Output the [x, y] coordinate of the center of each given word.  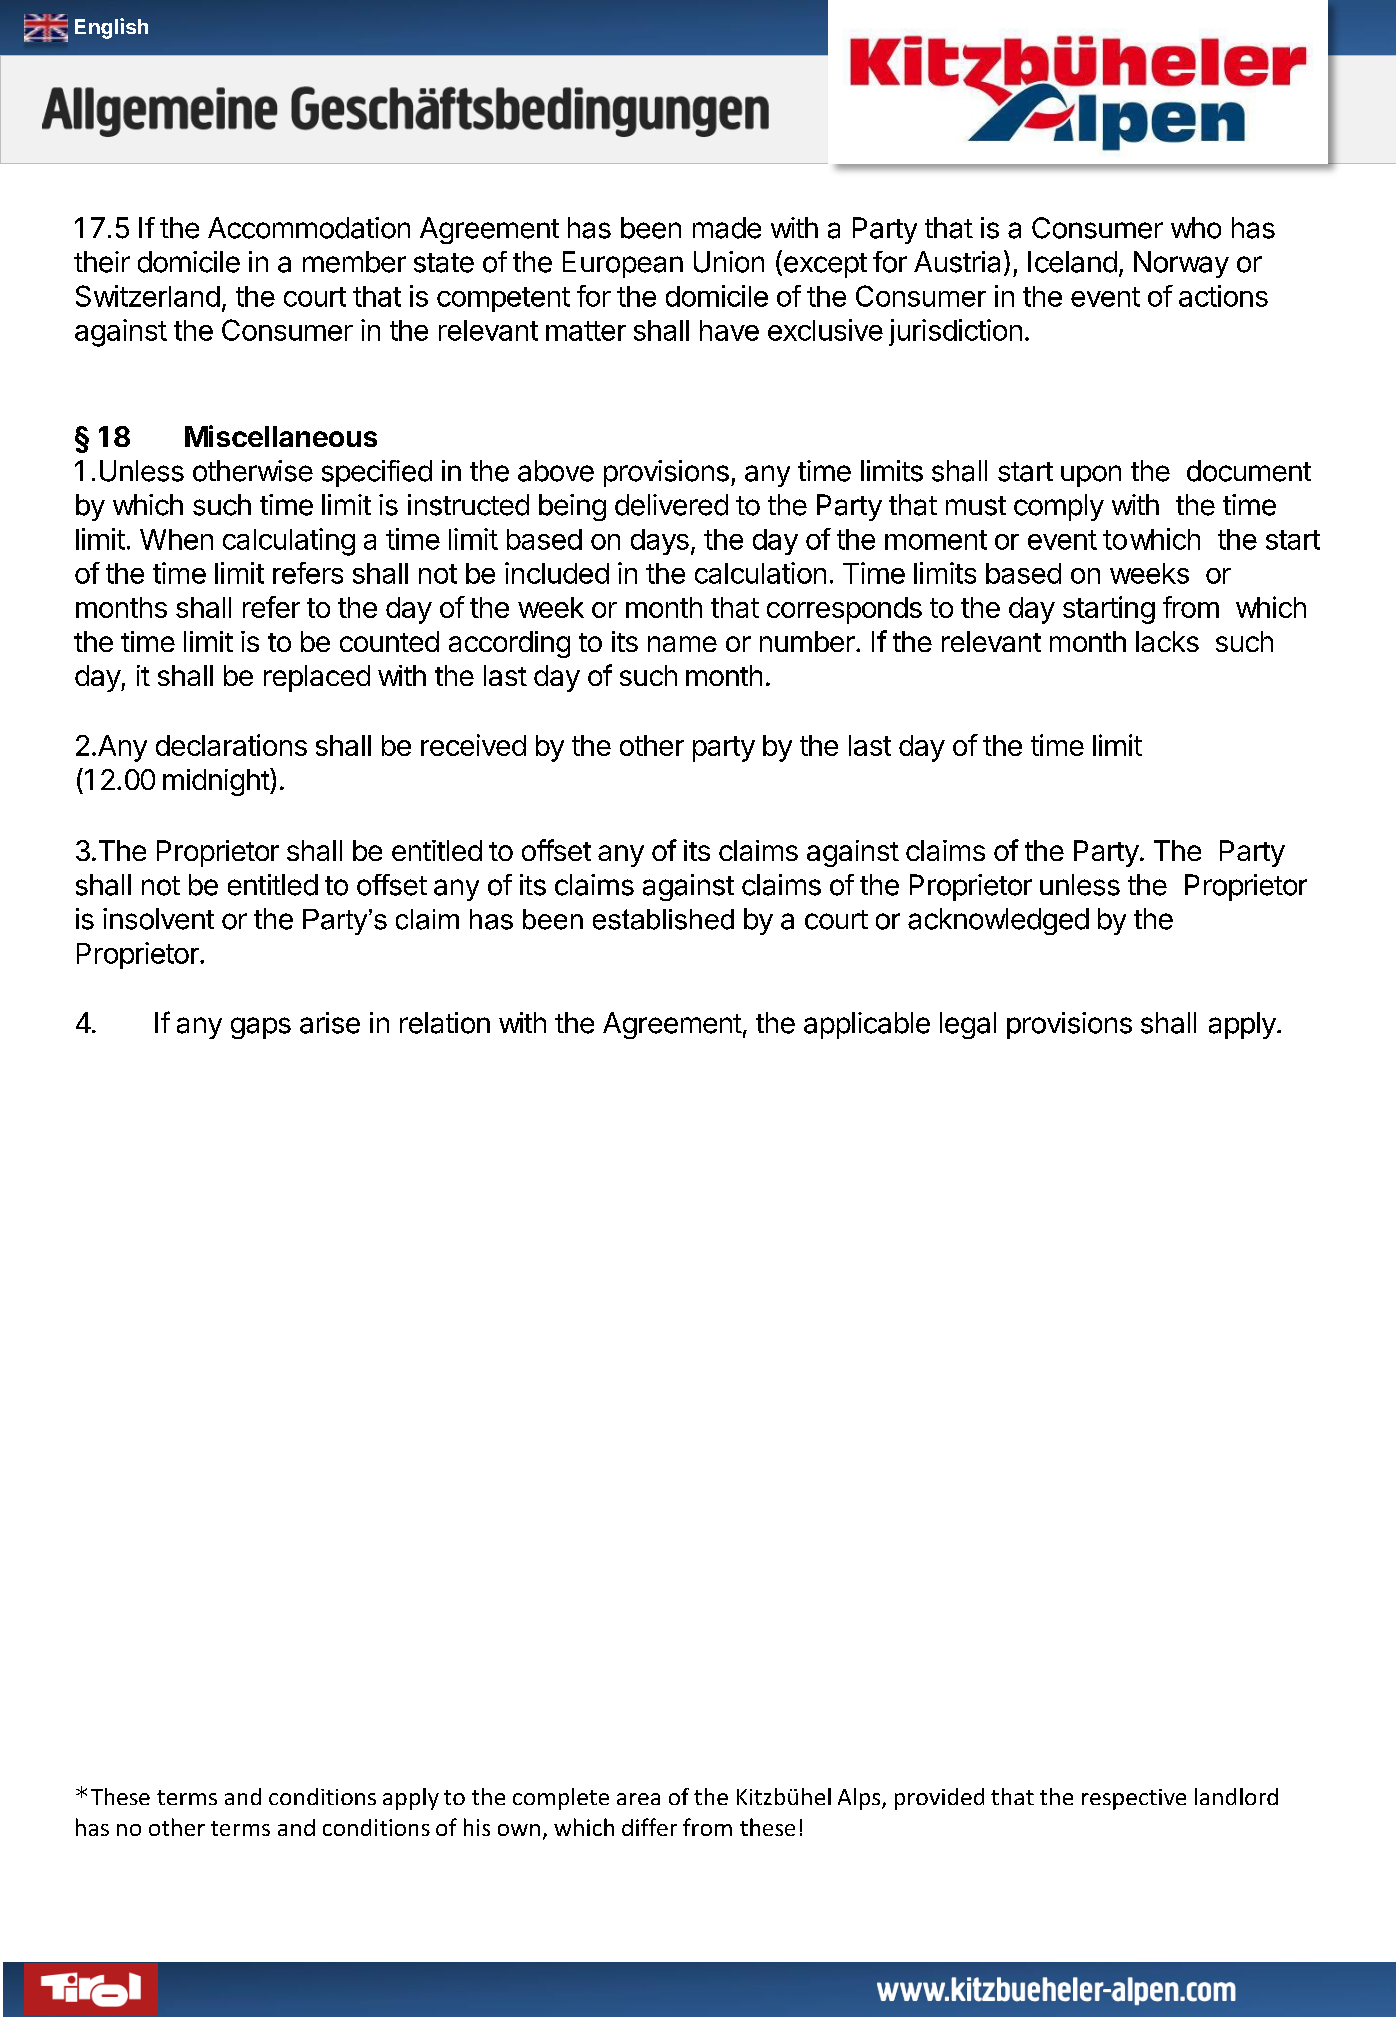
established [663, 919]
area [638, 1799]
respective [1134, 1799]
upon [1091, 476]
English [111, 28]
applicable [867, 1025]
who [1196, 228]
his [477, 1827]
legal [968, 1025]
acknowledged [998, 921]
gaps [261, 1028]
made [727, 228]
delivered [671, 505]
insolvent [158, 919]
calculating [289, 542]
